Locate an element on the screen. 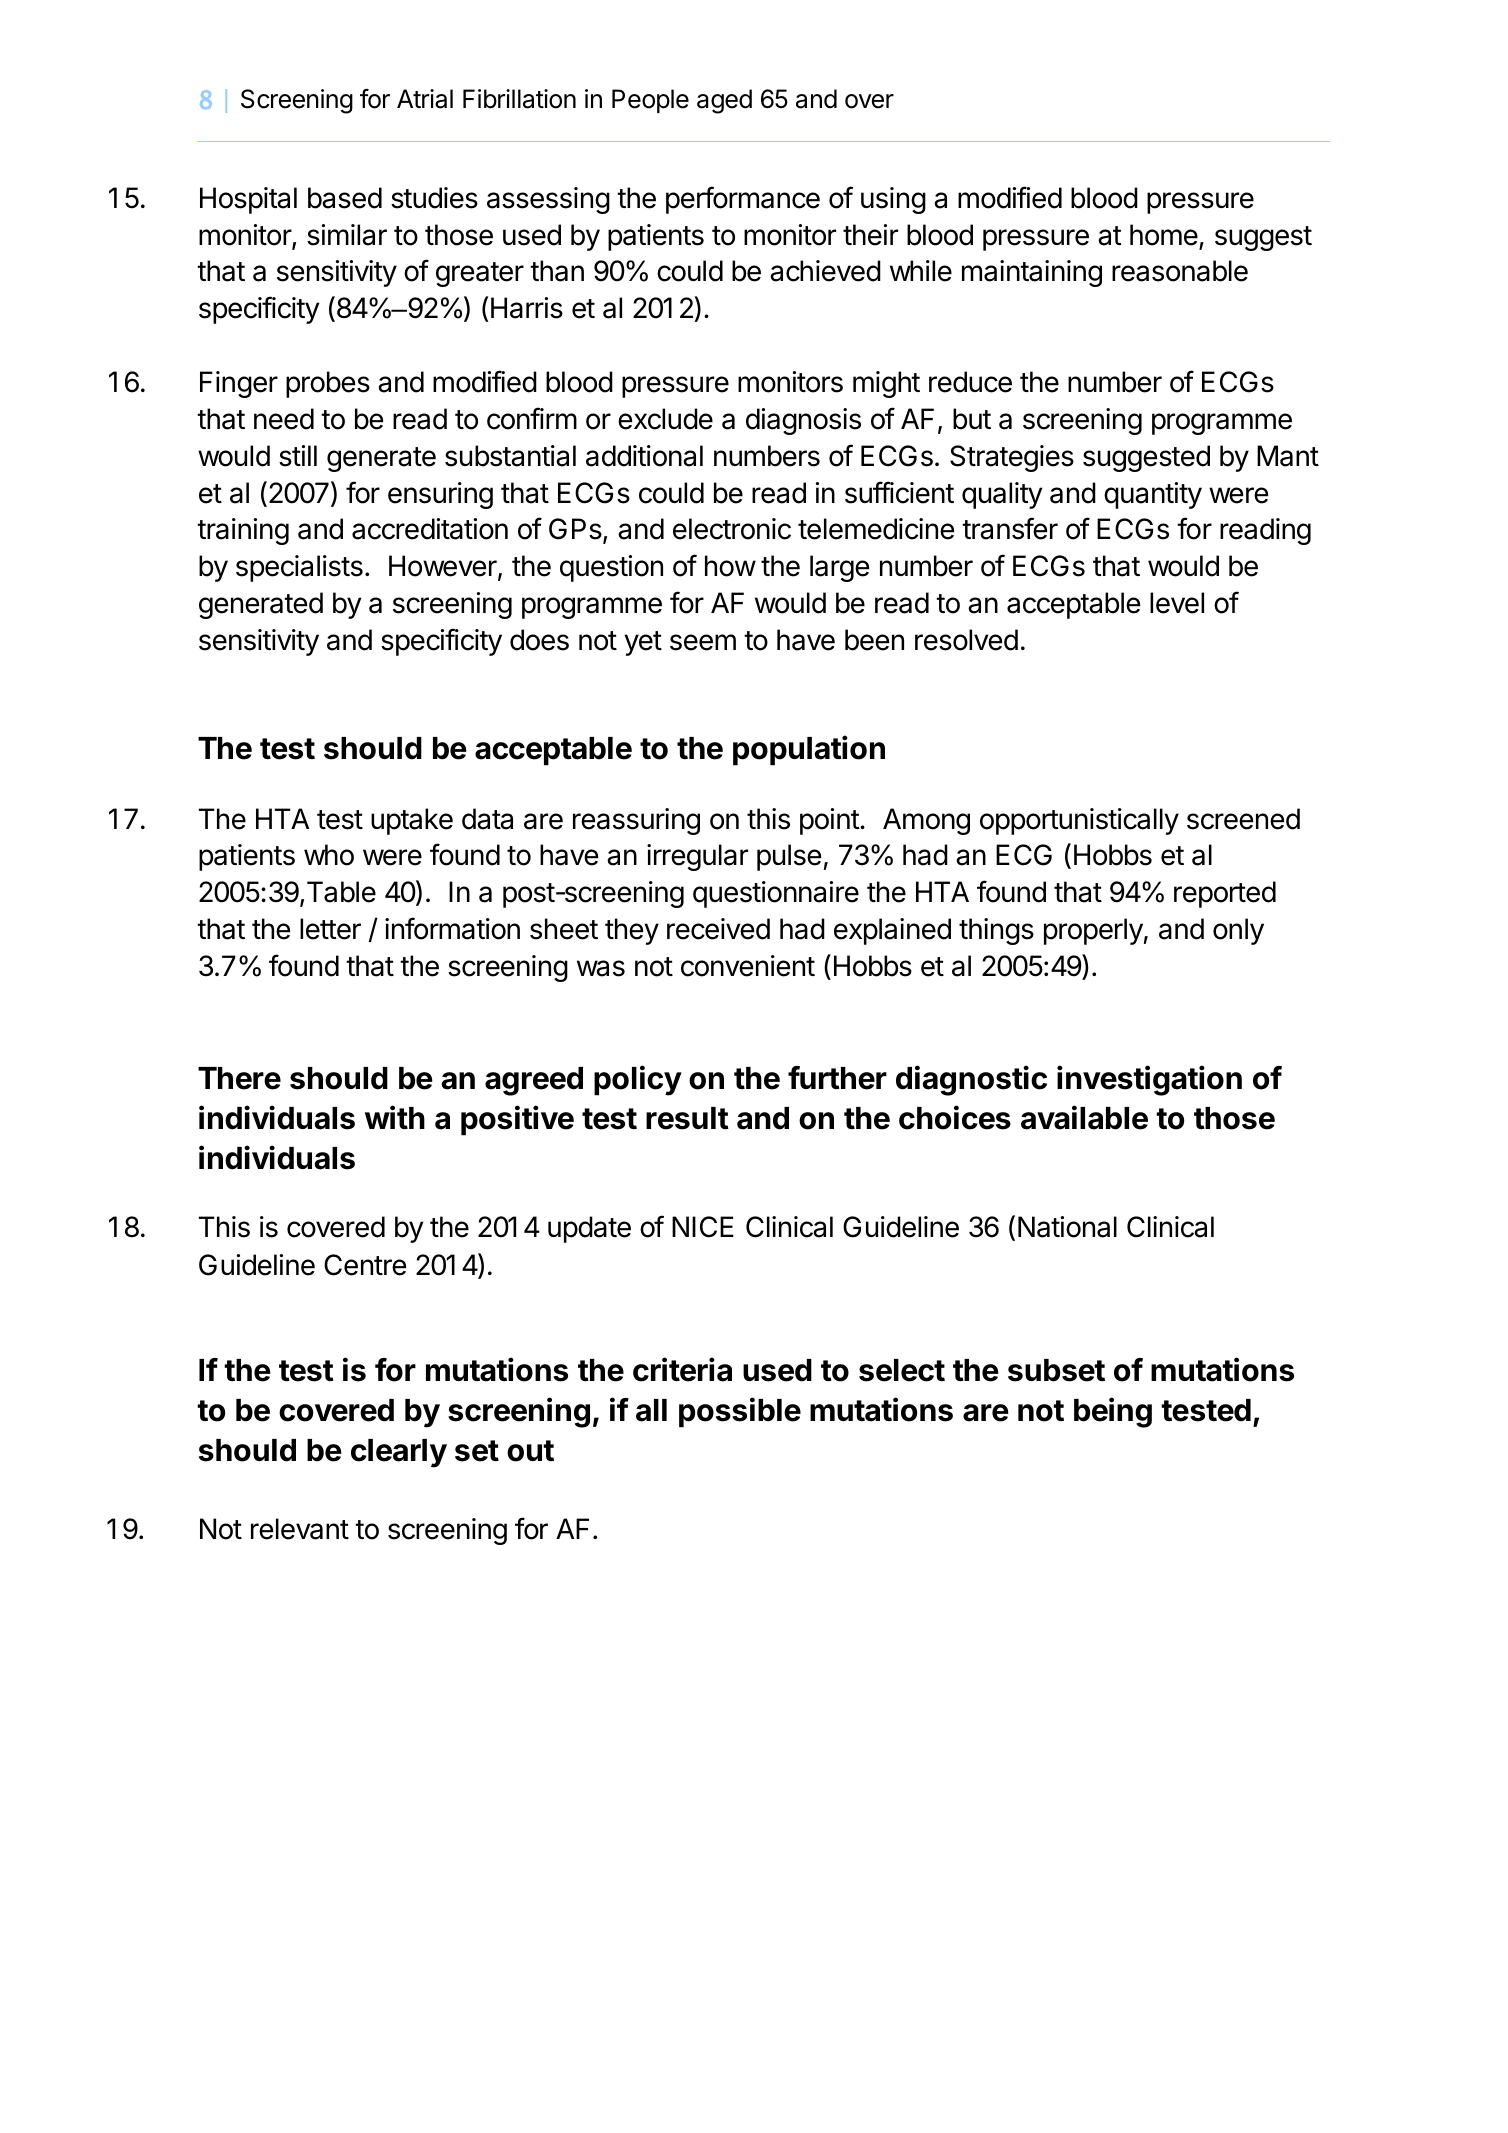 The image size is (1508, 2133). based is located at coordinates (345, 198).
